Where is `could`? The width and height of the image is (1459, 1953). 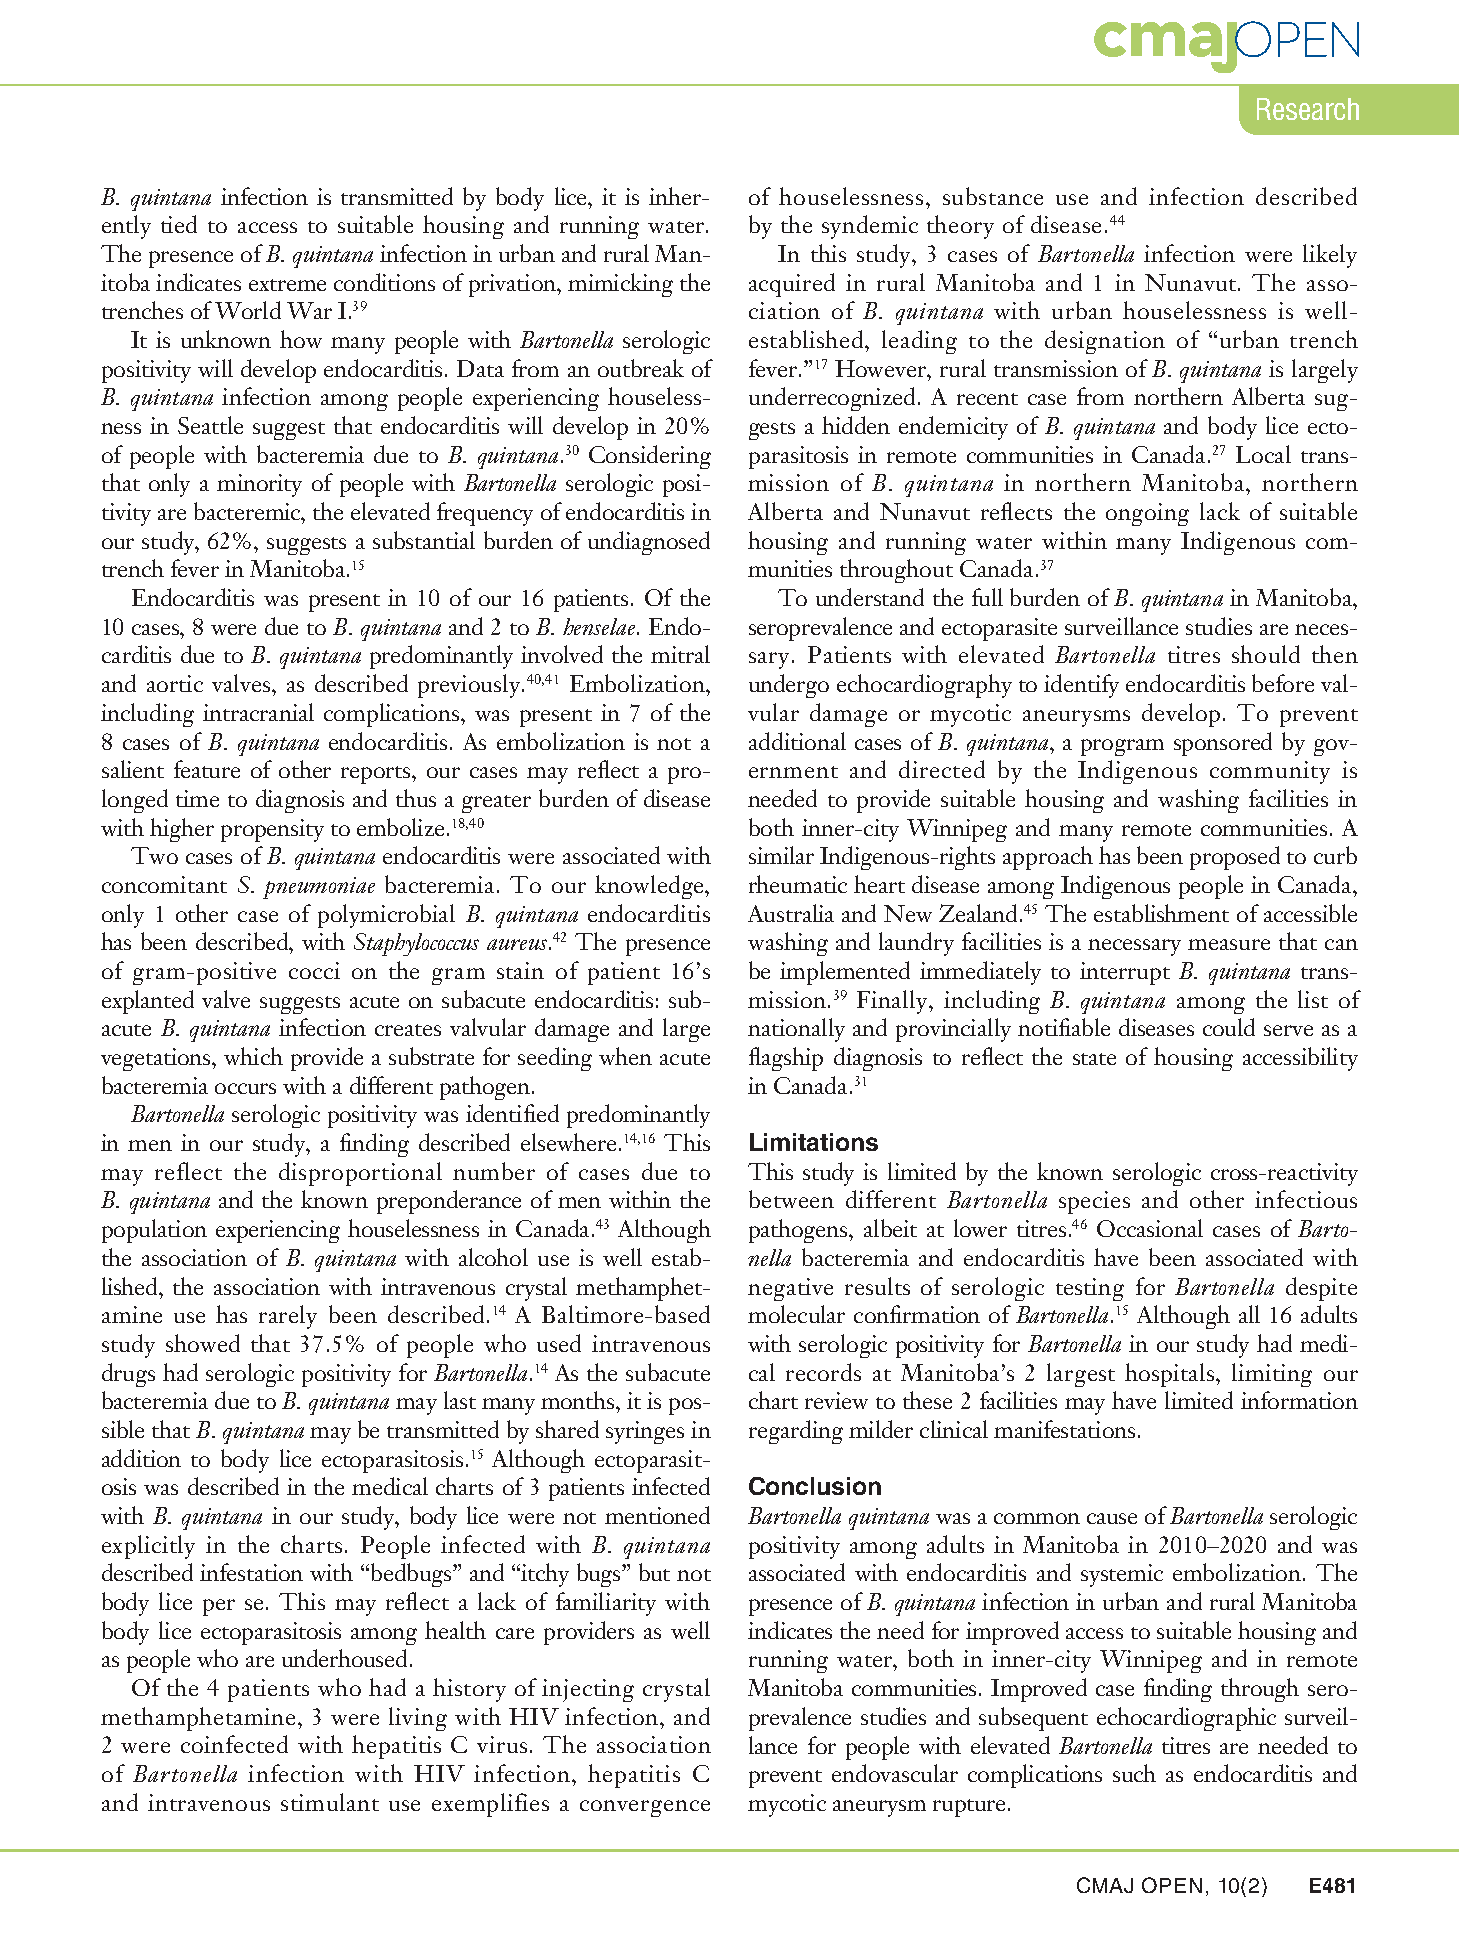
could is located at coordinates (1229, 1027).
